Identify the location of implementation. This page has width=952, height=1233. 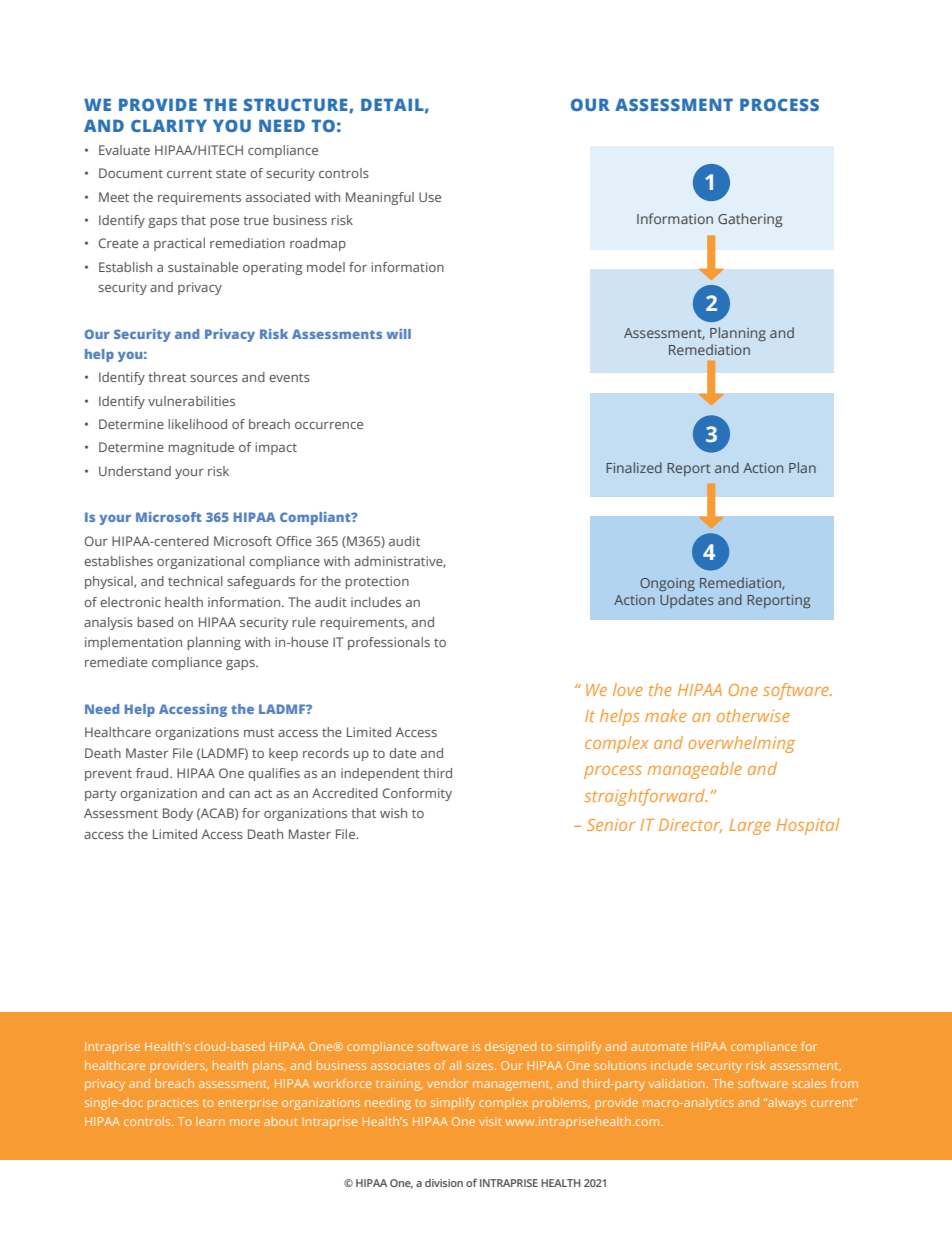
(133, 643).
